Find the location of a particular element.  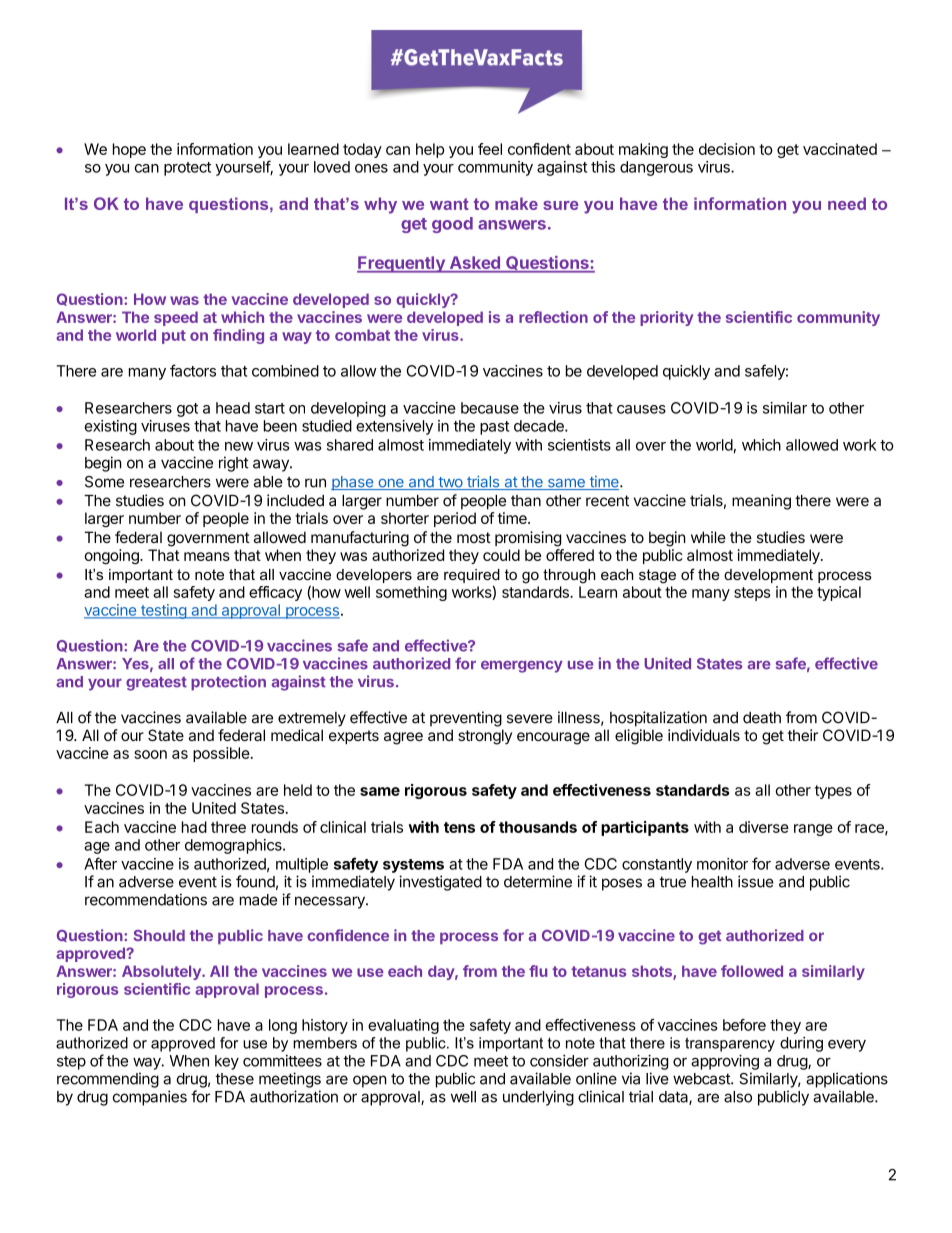

underlying is located at coordinates (538, 1098).
